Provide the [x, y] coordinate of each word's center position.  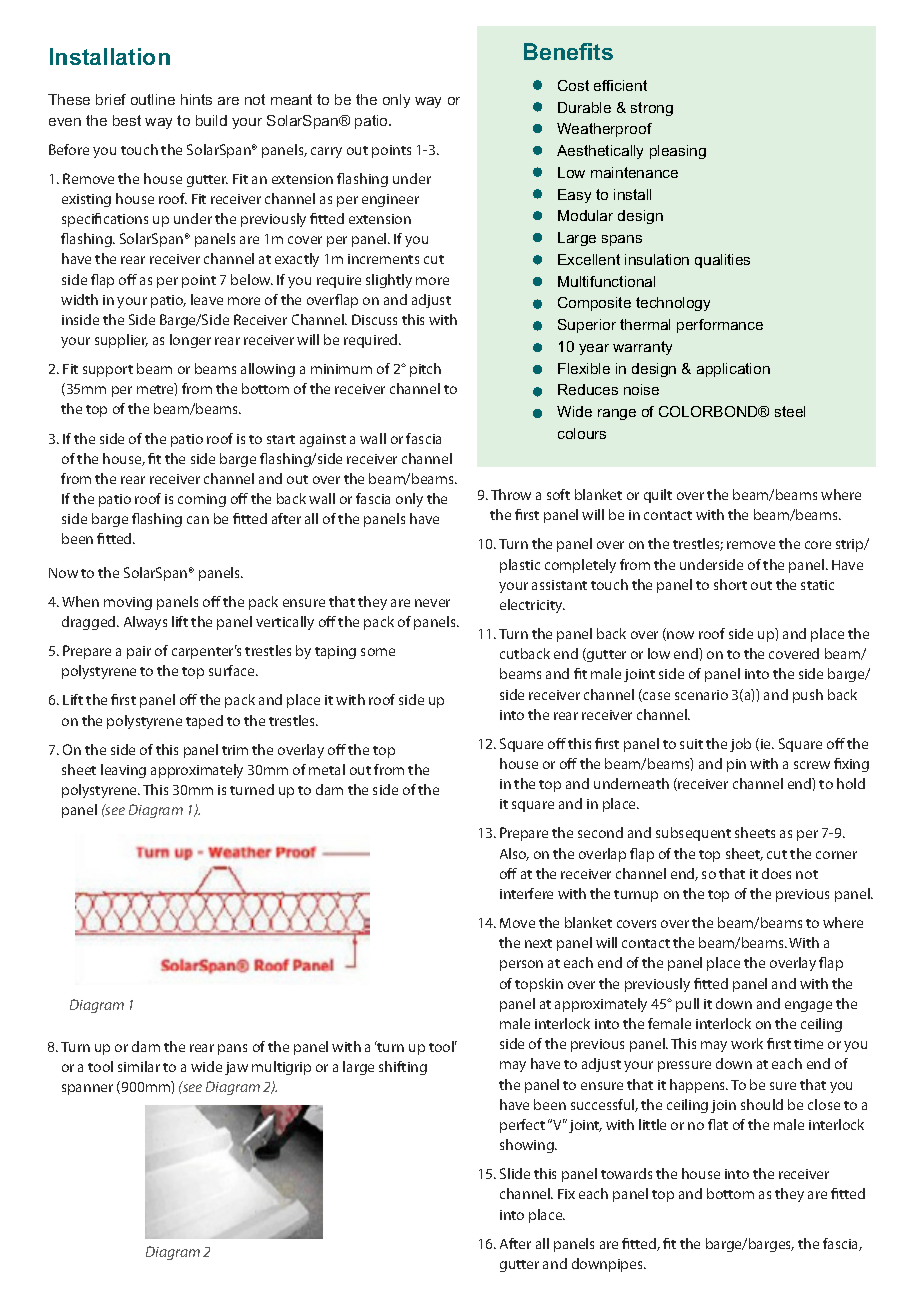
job [740, 745]
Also [514, 854]
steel [790, 411]
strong [652, 109]
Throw [511, 494]
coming [202, 500]
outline [153, 99]
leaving [123, 771]
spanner [87, 1089]
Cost [573, 85]
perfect [522, 1126]
